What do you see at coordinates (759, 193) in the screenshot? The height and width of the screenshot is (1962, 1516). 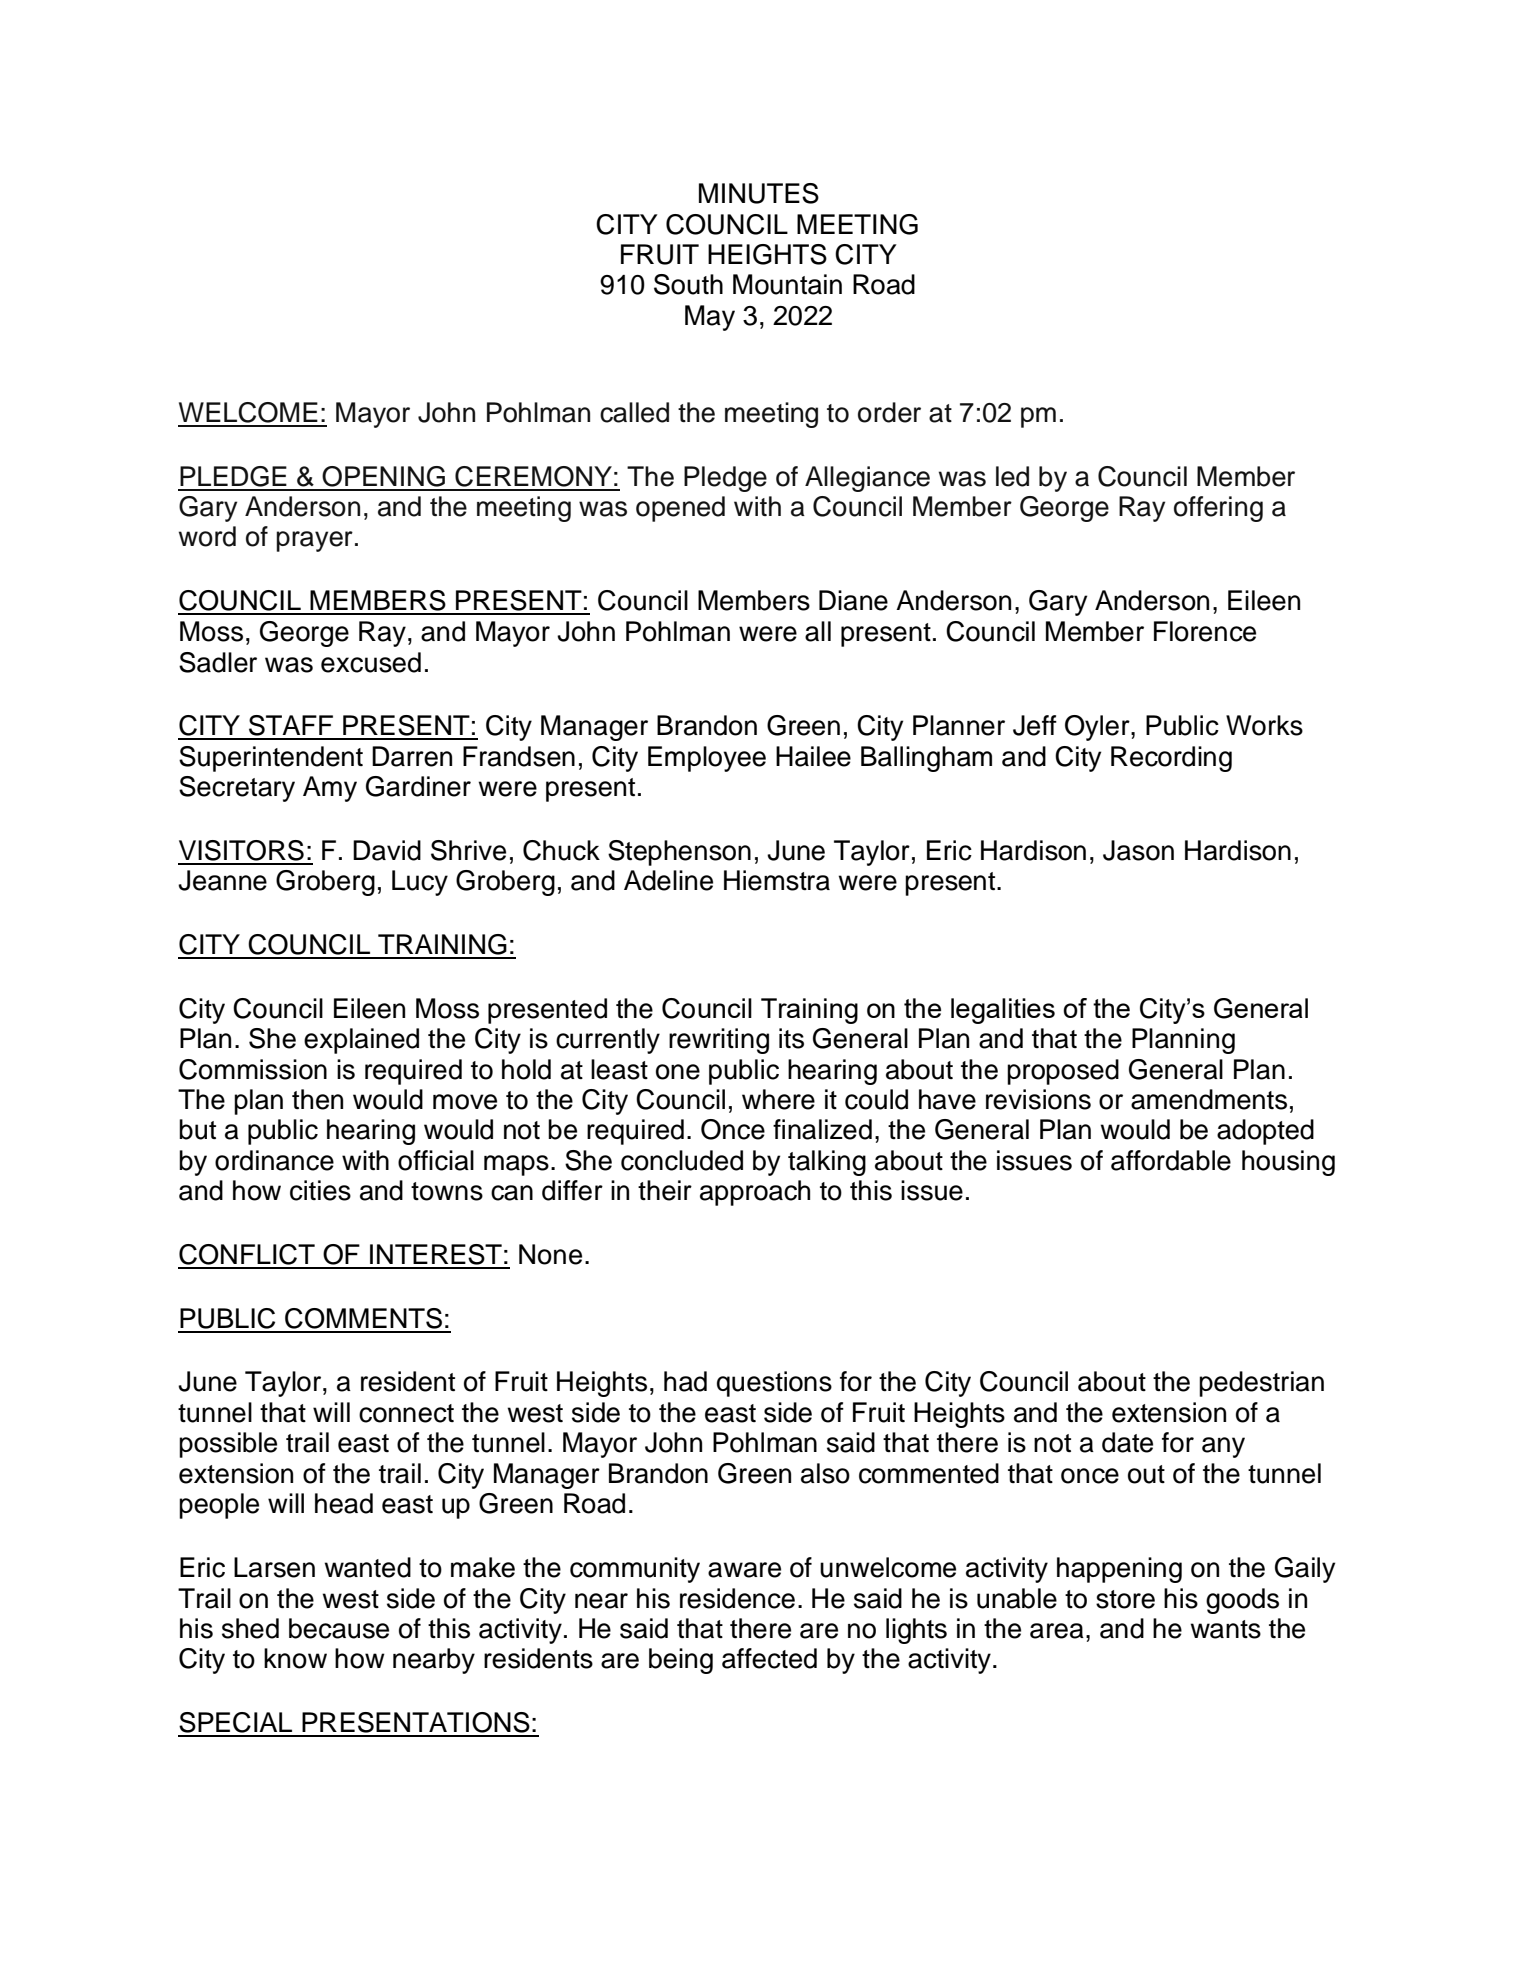 I see `MINUTES` at bounding box center [759, 193].
